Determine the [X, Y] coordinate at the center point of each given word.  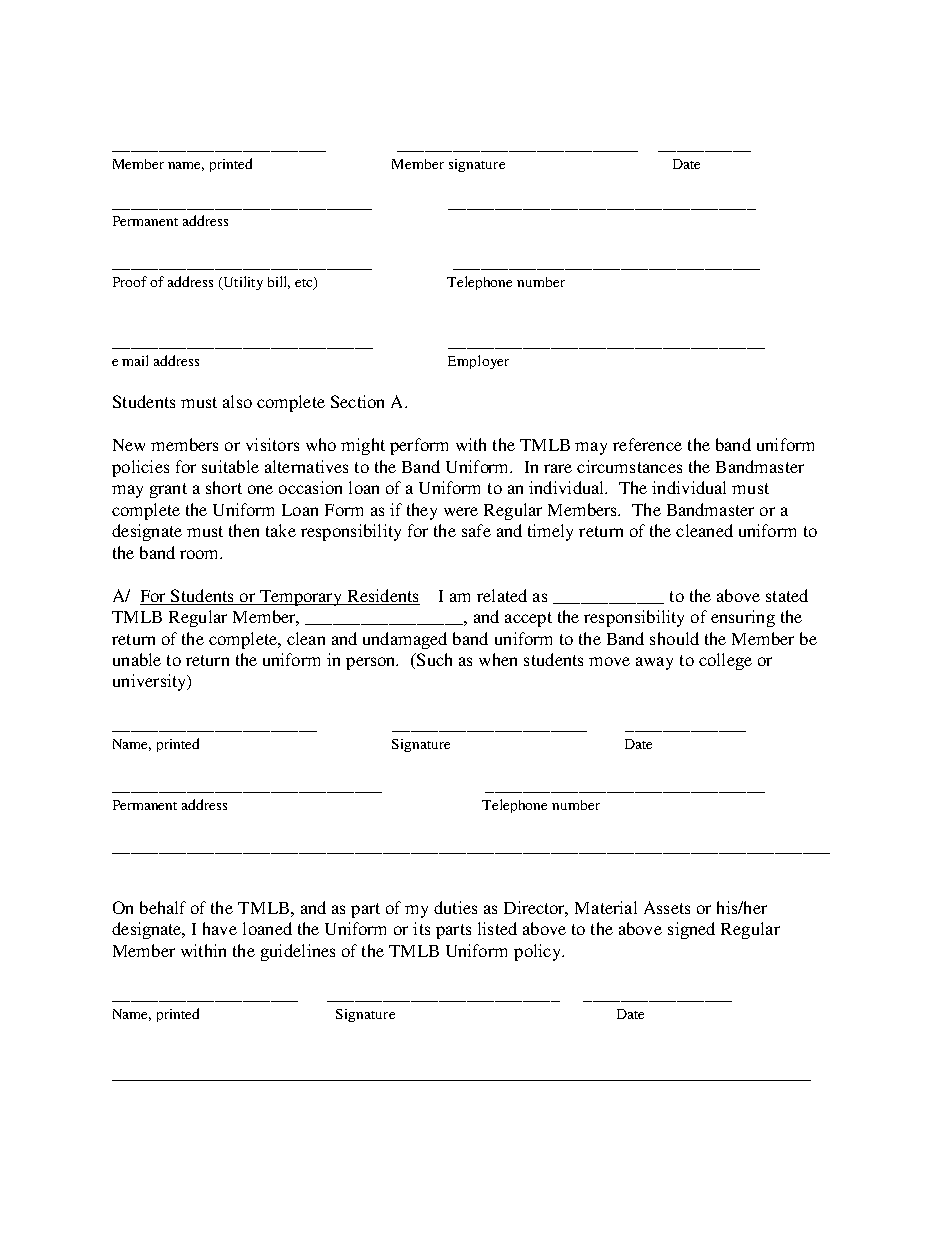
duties [455, 907]
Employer [478, 362]
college [725, 661]
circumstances [629, 466]
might [363, 446]
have [220, 928]
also [237, 401]
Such [433, 661]
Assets [667, 907]
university [151, 682]
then [244, 530]
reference [647, 444]
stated [787, 595]
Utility [242, 283]
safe [476, 530]
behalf [163, 907]
